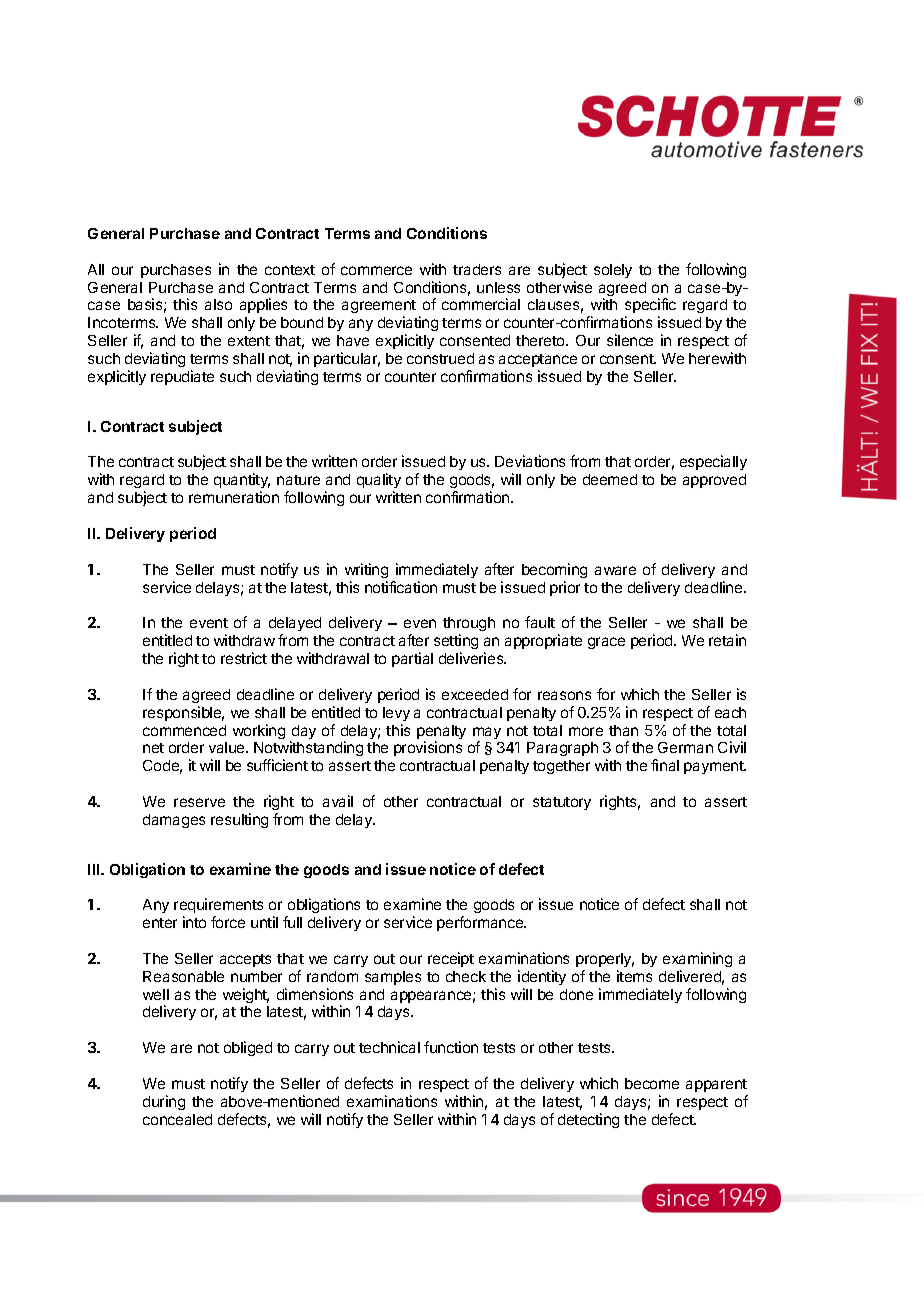  What do you see at coordinates (338, 801) in the document?
I see `avail` at bounding box center [338, 801].
